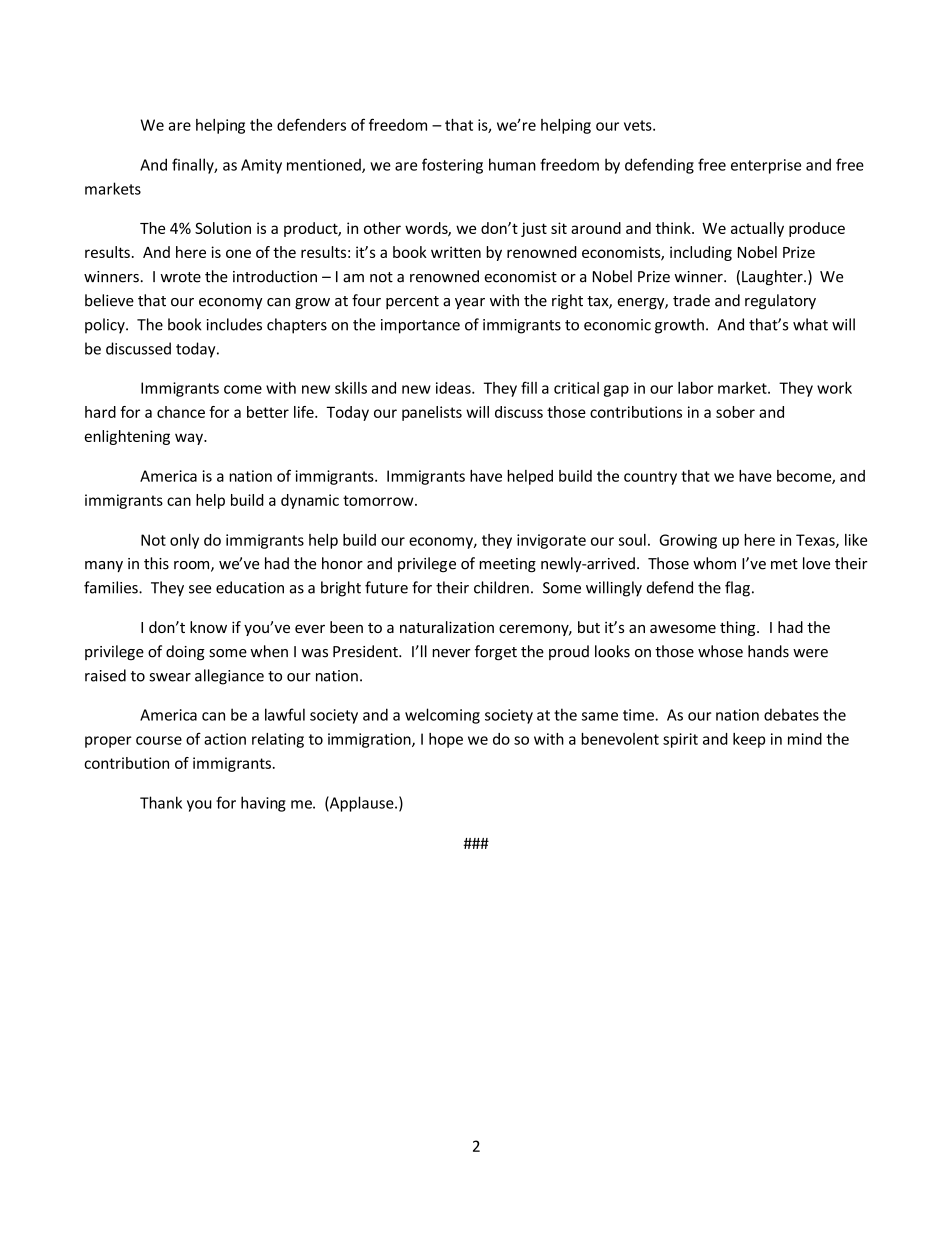 This image has width=952, height=1233. Describe the element at coordinates (446, 740) in the image. I see `hope` at that location.
